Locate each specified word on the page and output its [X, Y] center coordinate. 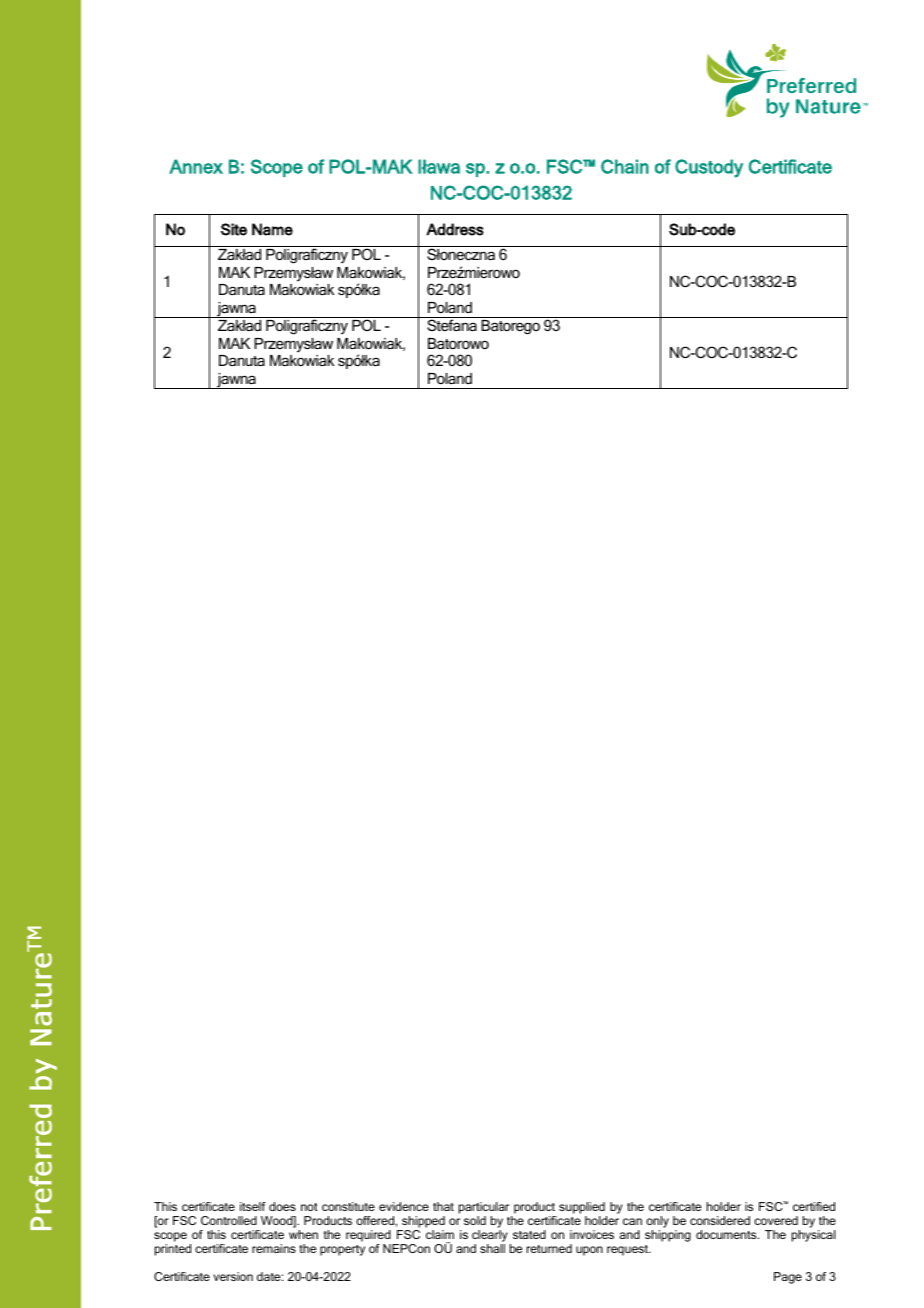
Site [234, 229]
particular [484, 1208]
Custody [709, 168]
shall [492, 1248]
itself [253, 1206]
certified [814, 1206]
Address [455, 229]
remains [274, 1248]
